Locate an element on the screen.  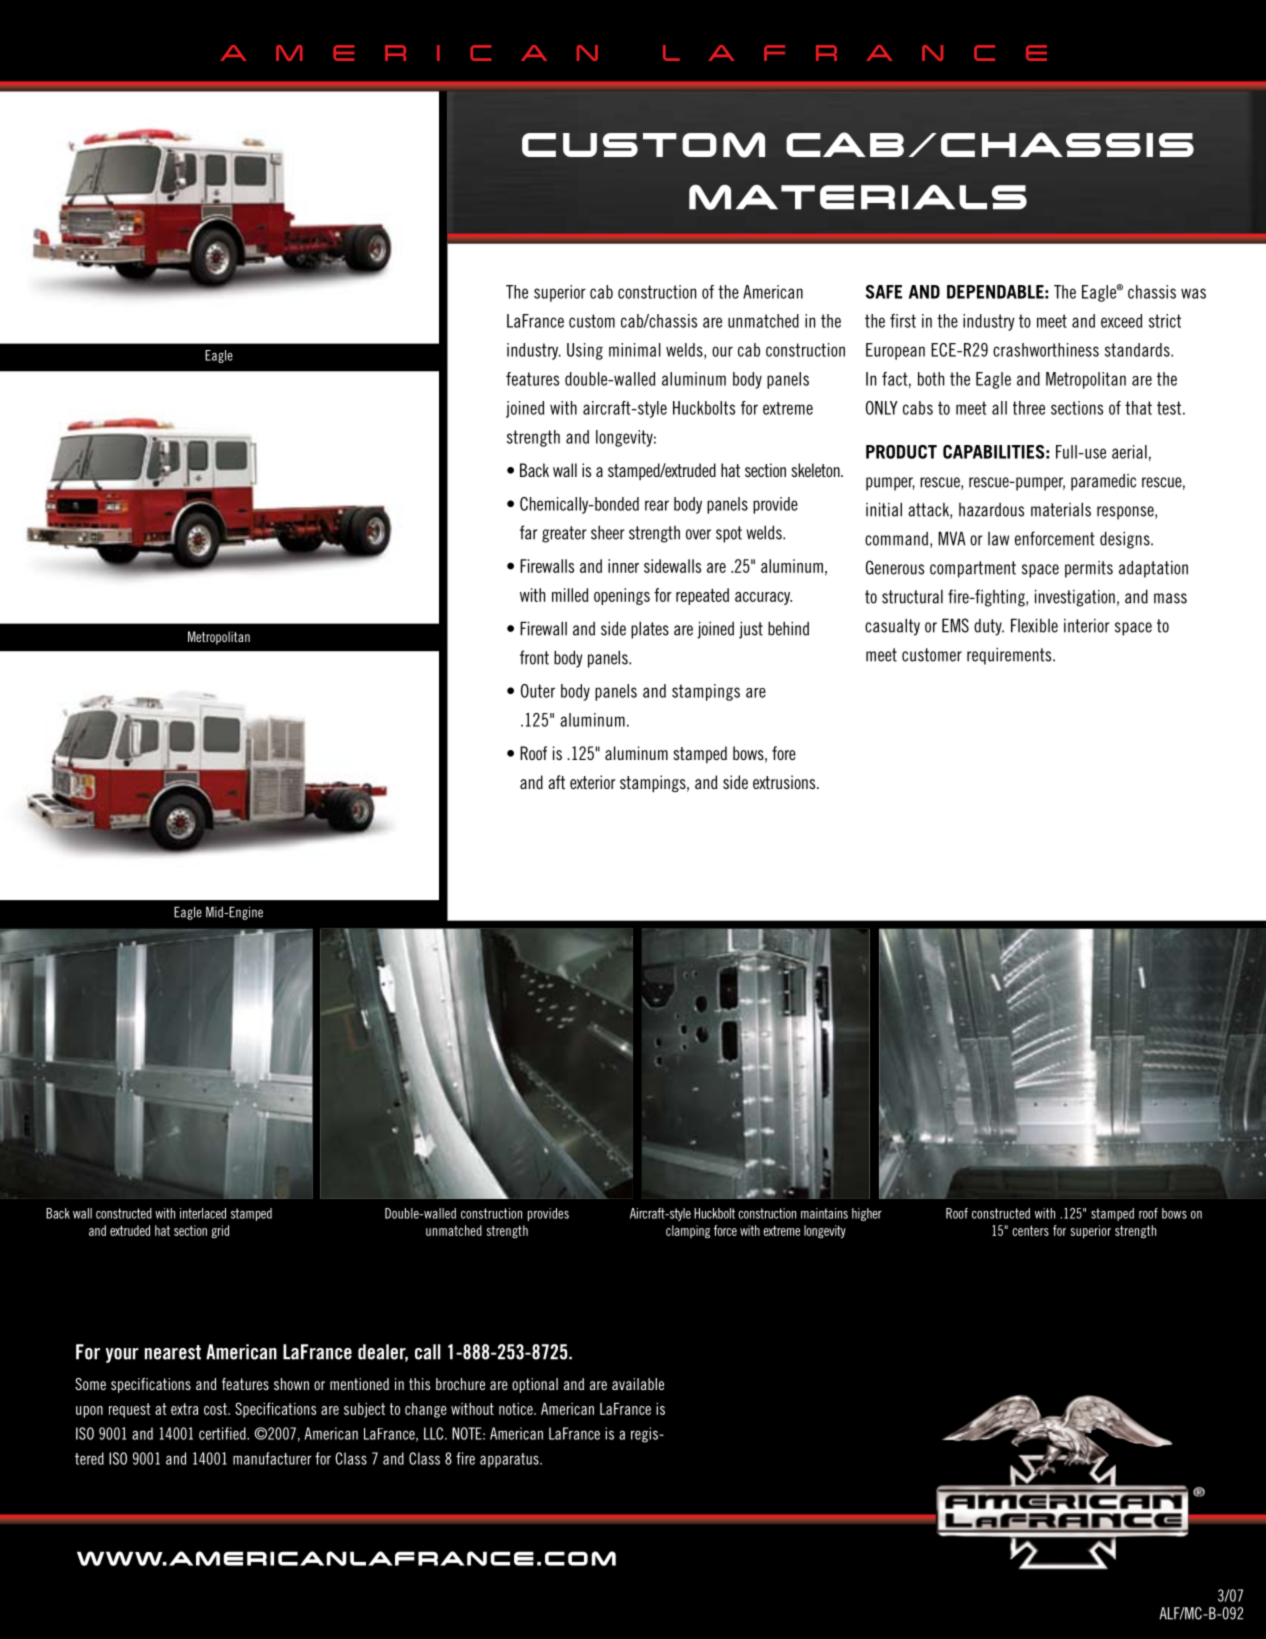
certified is located at coordinates (223, 1433).
